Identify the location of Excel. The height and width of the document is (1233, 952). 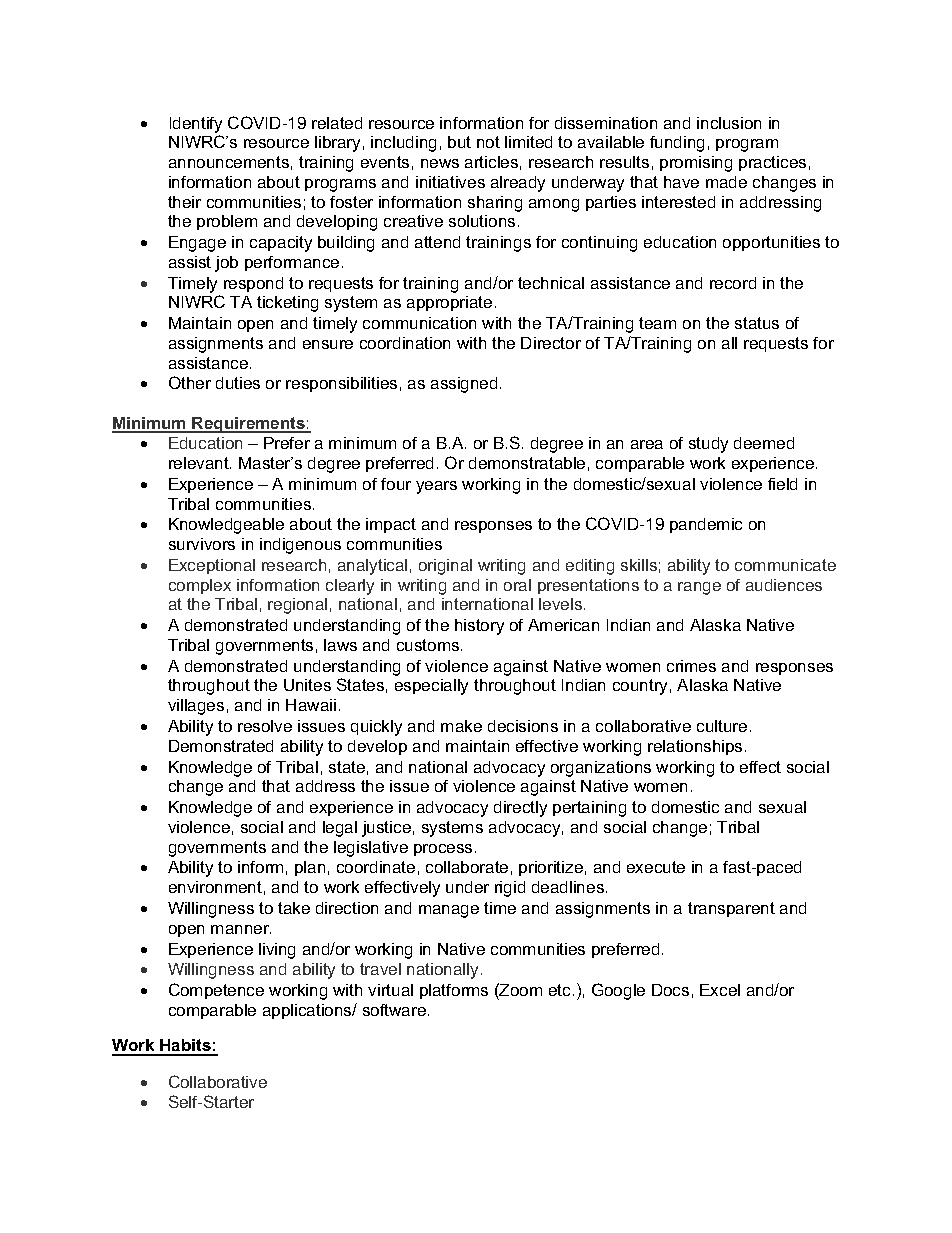
(720, 990).
